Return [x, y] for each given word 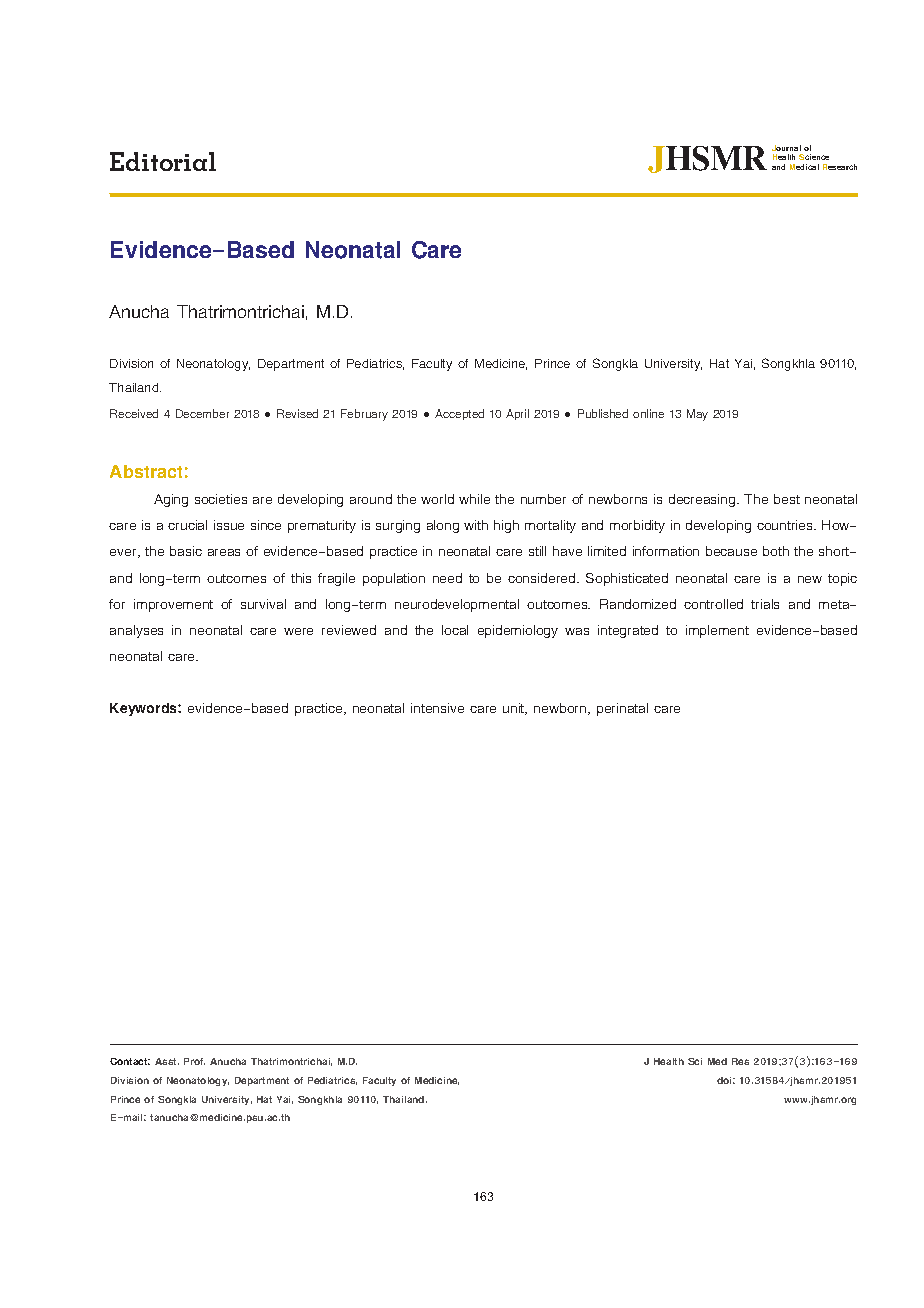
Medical [804, 167]
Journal [786, 148]
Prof [194, 1061]
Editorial [163, 161]
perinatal [622, 709]
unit [515, 709]
